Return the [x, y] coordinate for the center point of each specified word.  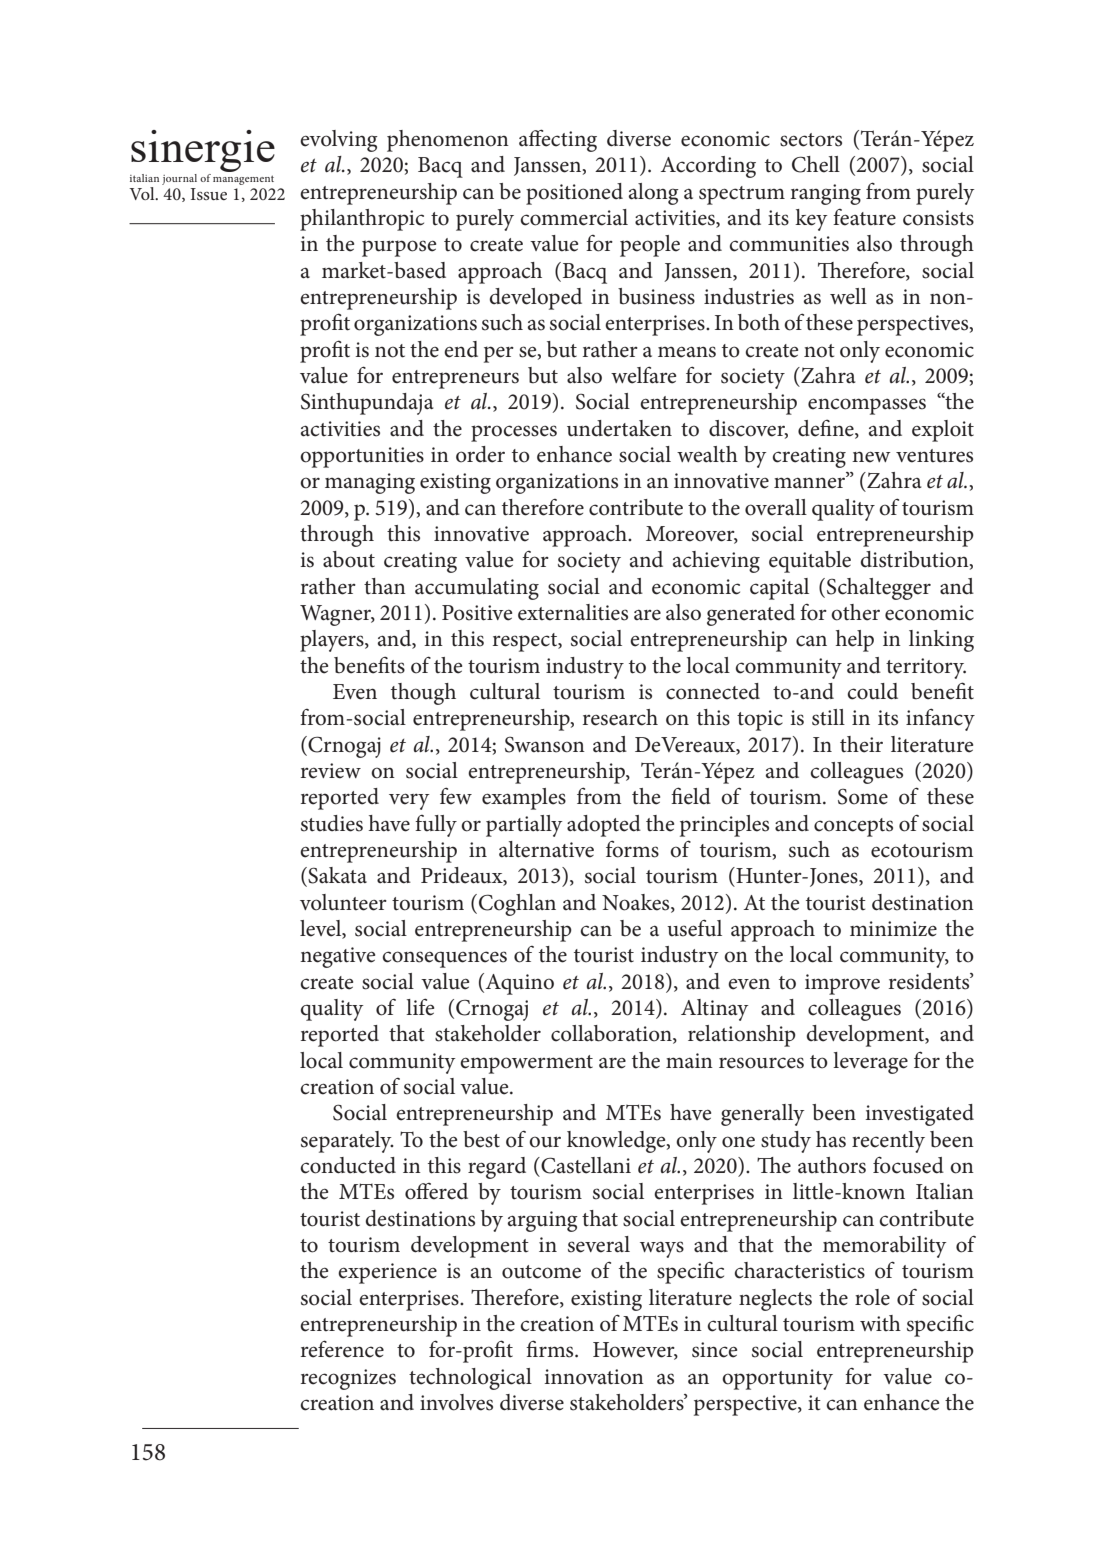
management [243, 180]
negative [337, 957]
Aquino [520, 984]
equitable [810, 562]
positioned [574, 194]
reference [342, 1349]
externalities [573, 612]
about [349, 559]
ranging [826, 194]
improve [842, 984]
